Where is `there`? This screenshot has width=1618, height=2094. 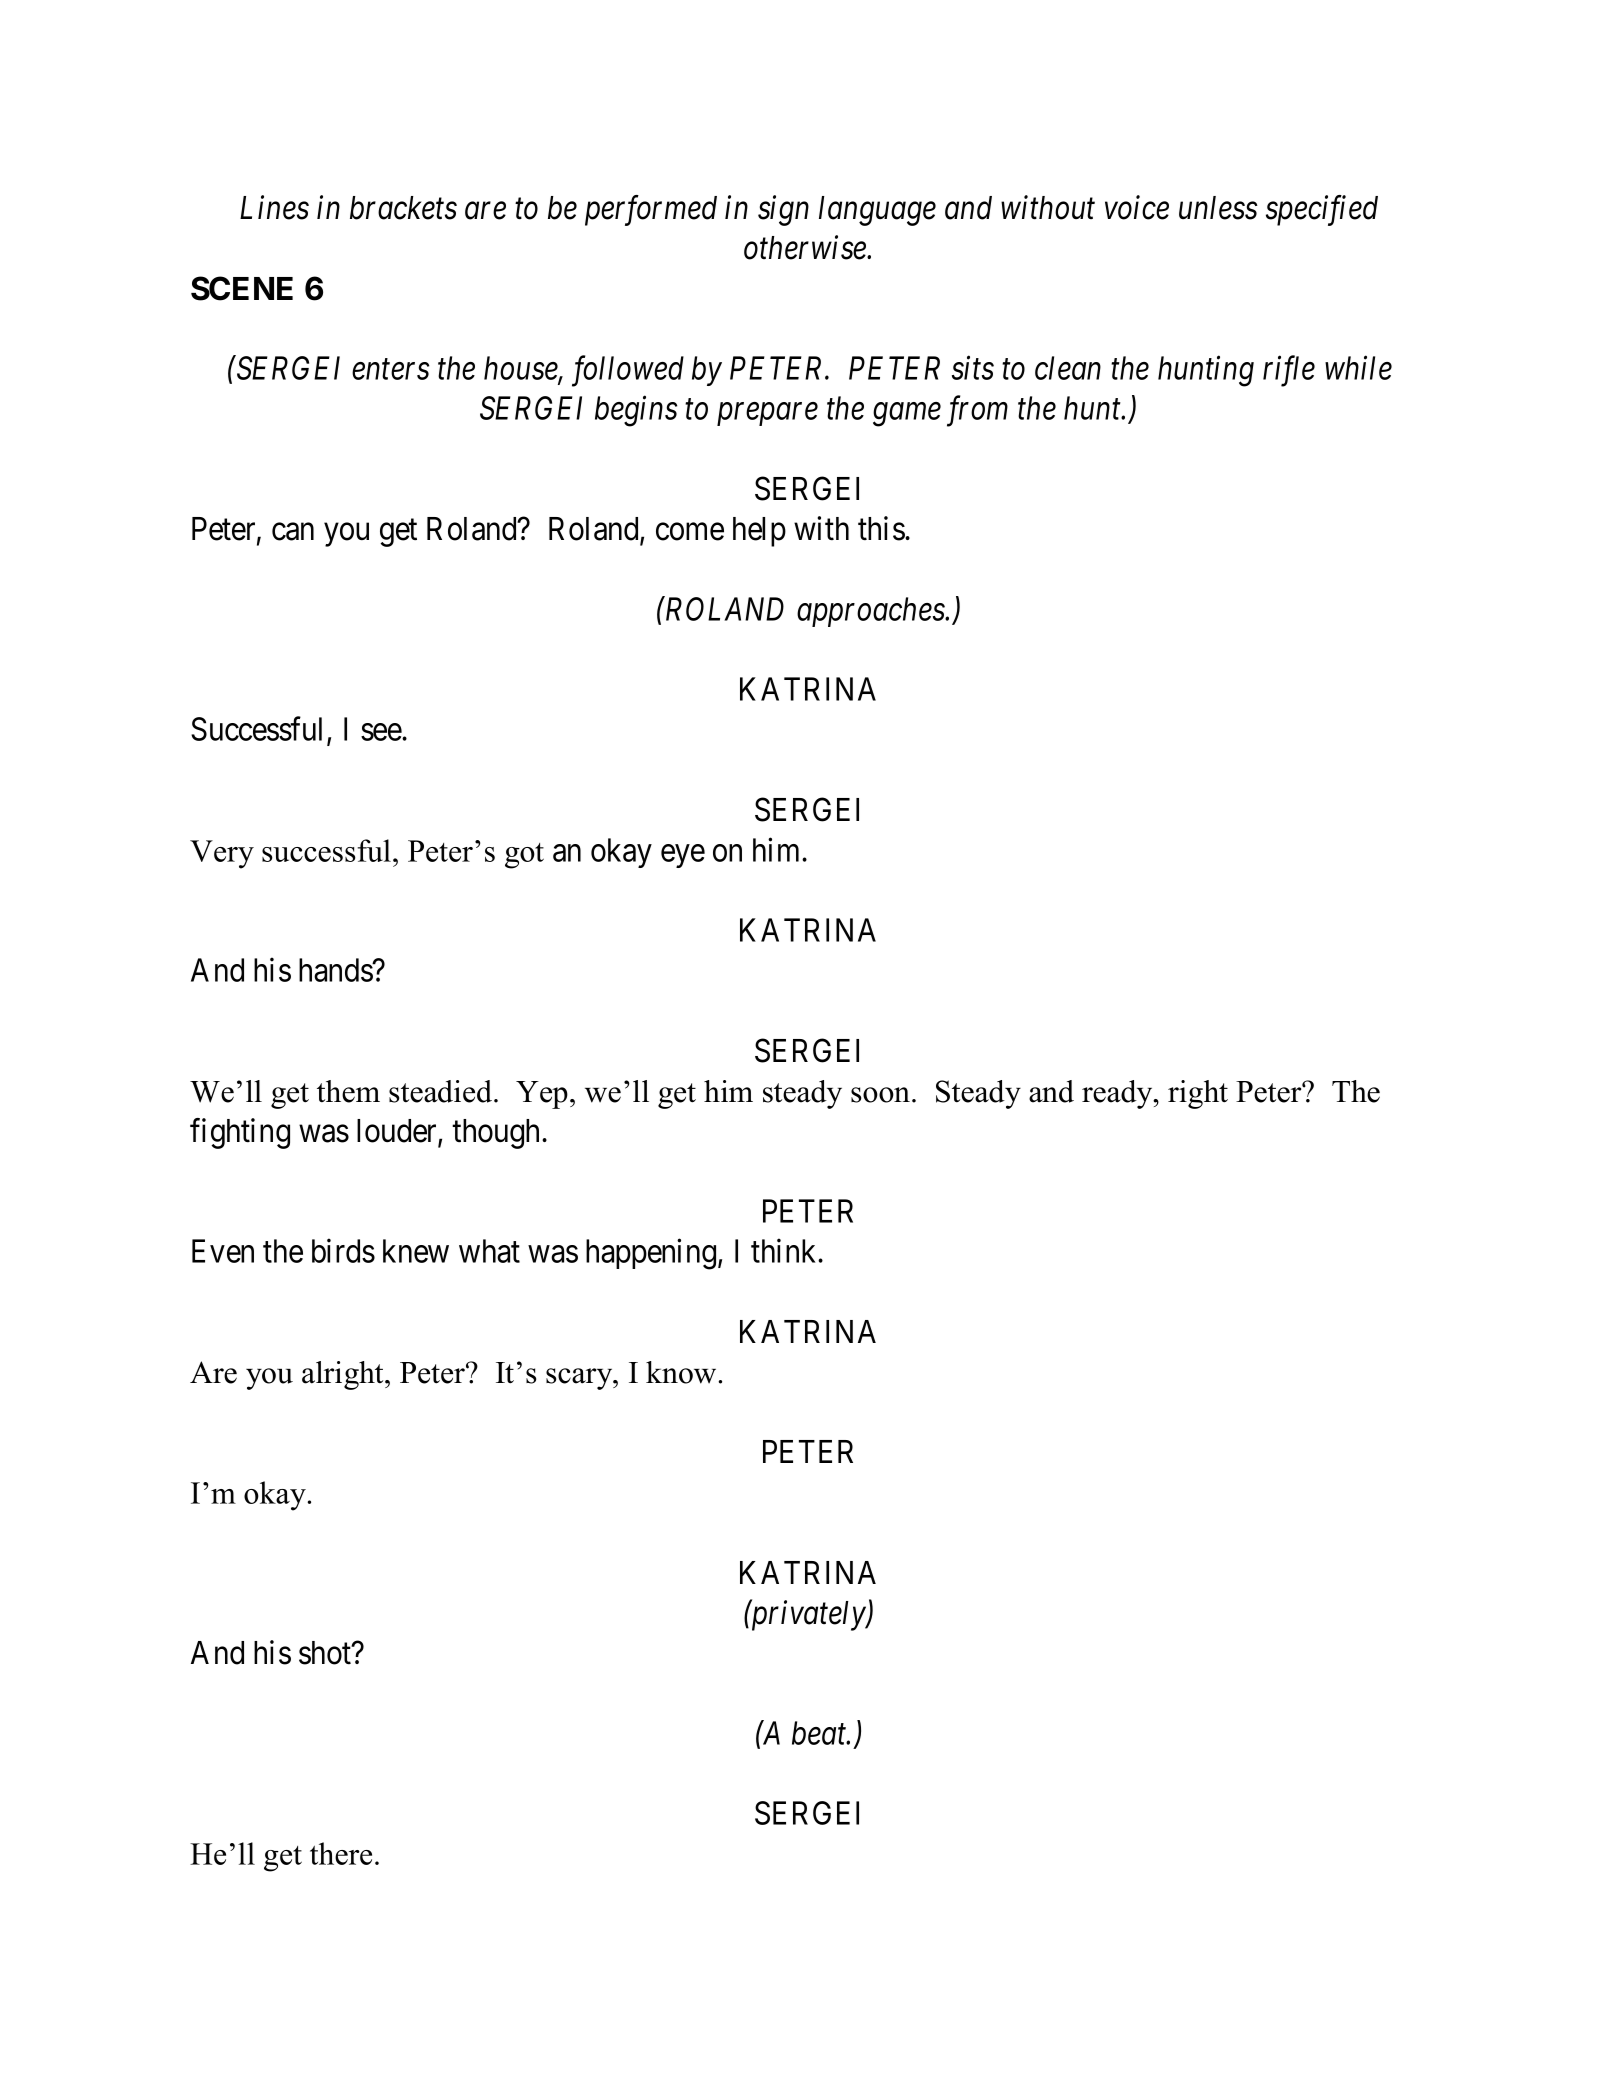
there is located at coordinates (341, 1853).
